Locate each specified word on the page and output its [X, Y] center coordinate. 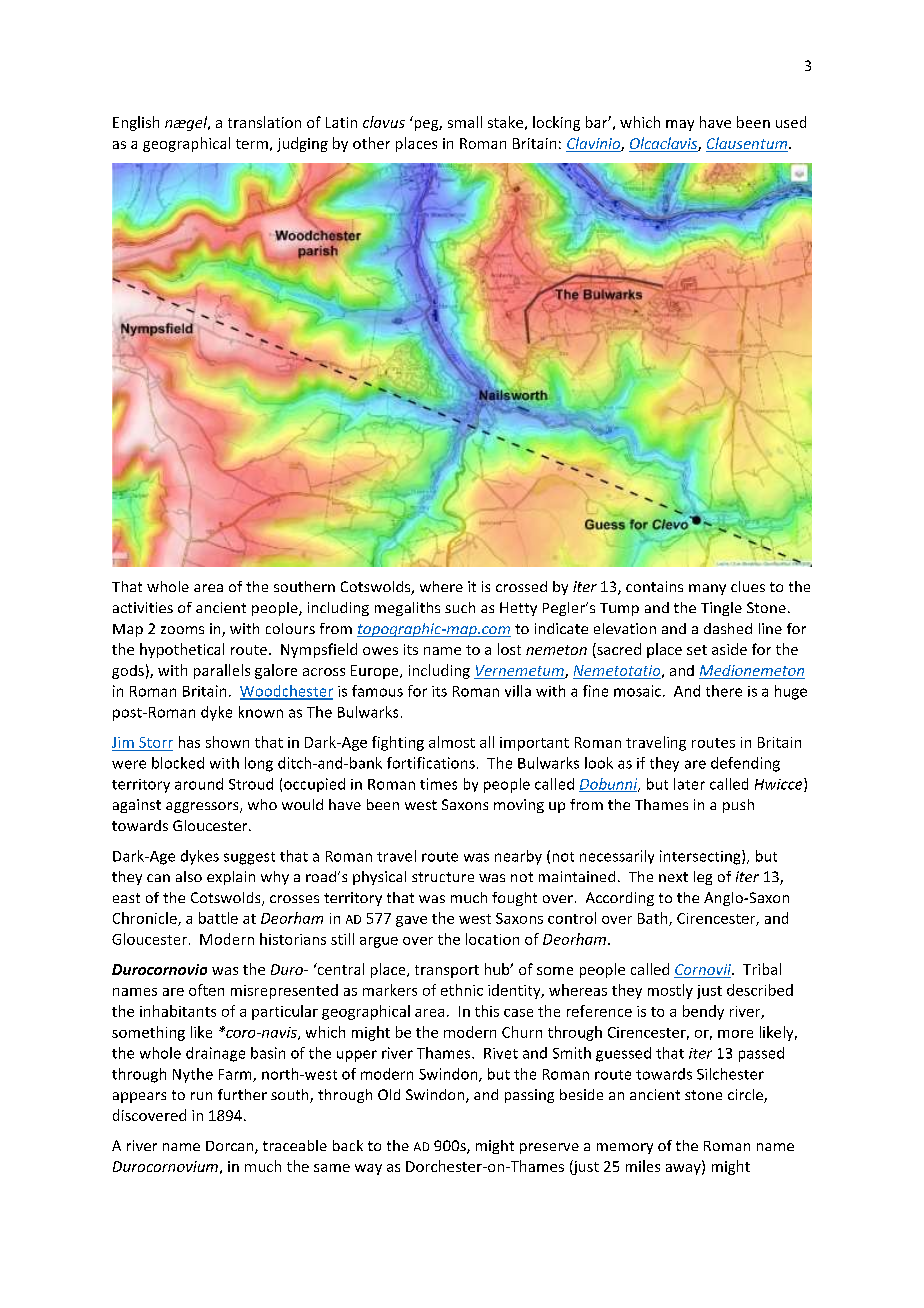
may [680, 125]
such [460, 607]
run [201, 1096]
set [697, 650]
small [465, 122]
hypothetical [182, 650]
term [252, 144]
